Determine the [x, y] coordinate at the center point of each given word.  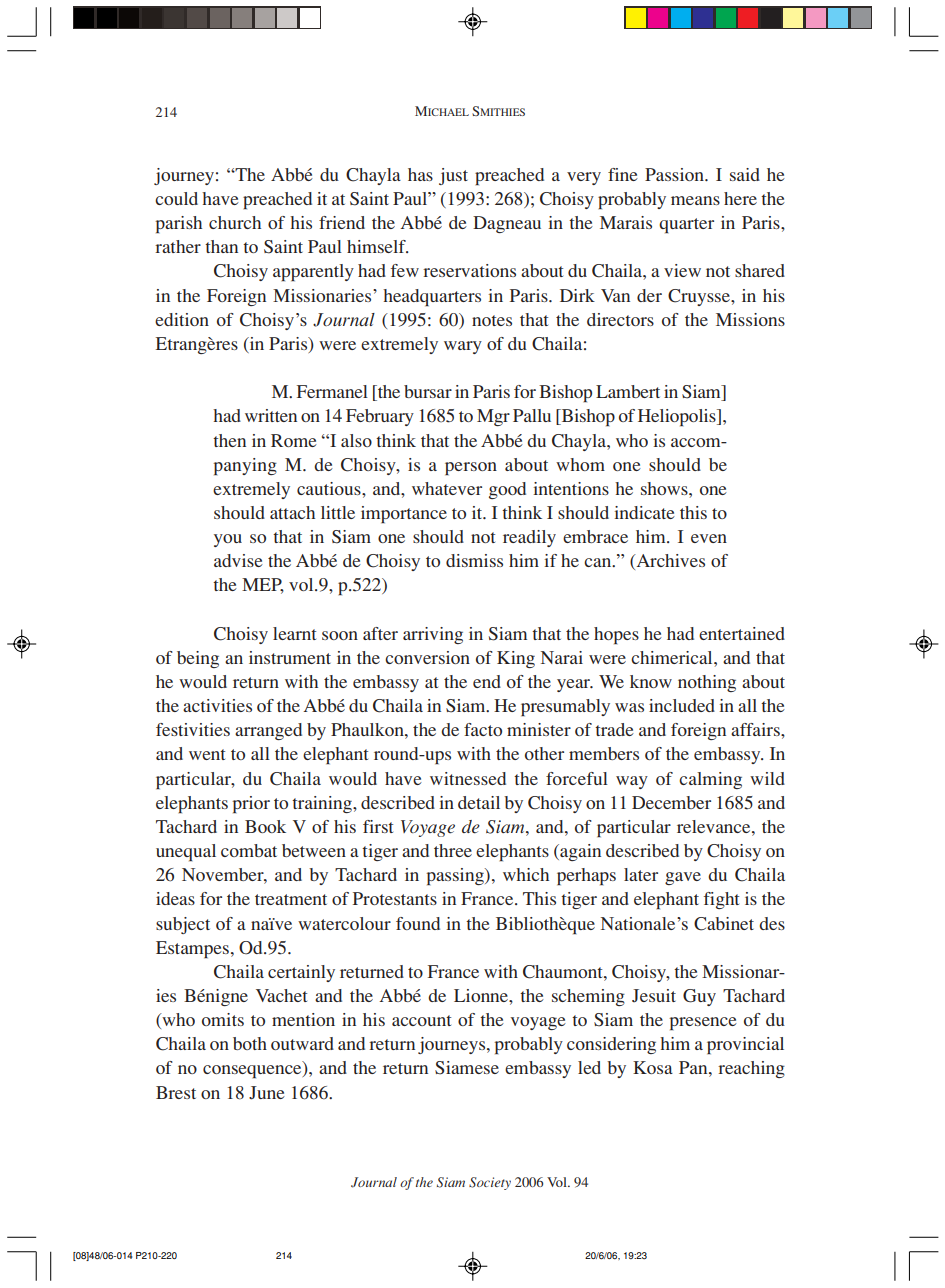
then [229, 440]
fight [721, 900]
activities [217, 705]
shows [665, 488]
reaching [751, 1069]
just [453, 176]
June [267, 1093]
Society [490, 1183]
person [471, 469]
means [695, 200]
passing [456, 877]
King [516, 659]
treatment [291, 899]
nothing [707, 683]
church [235, 222]
